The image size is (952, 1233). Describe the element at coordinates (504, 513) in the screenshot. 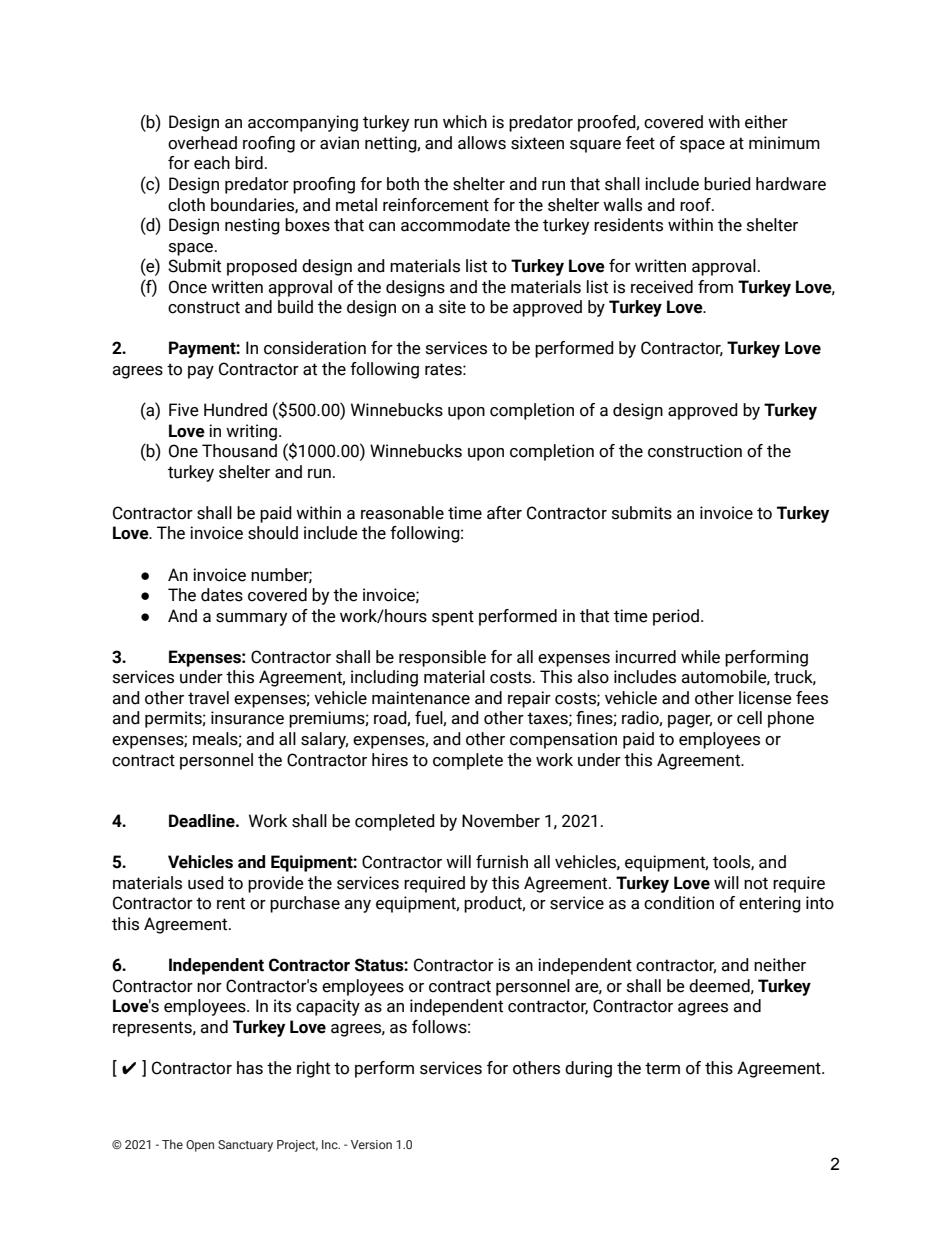

I see `after` at that location.
